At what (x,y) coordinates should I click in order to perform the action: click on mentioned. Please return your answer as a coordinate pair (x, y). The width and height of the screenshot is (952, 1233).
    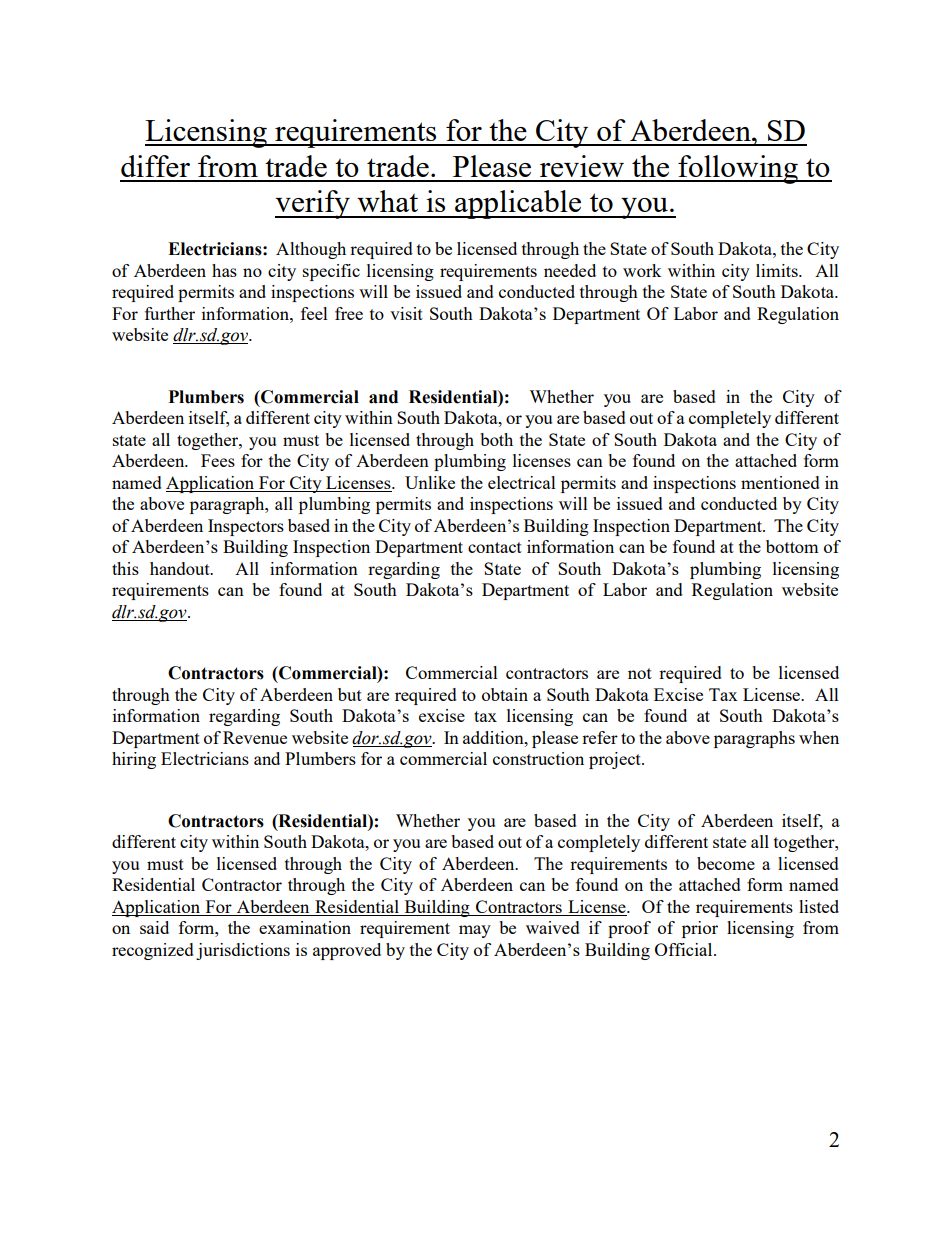
    Looking at the image, I should click on (780, 482).
